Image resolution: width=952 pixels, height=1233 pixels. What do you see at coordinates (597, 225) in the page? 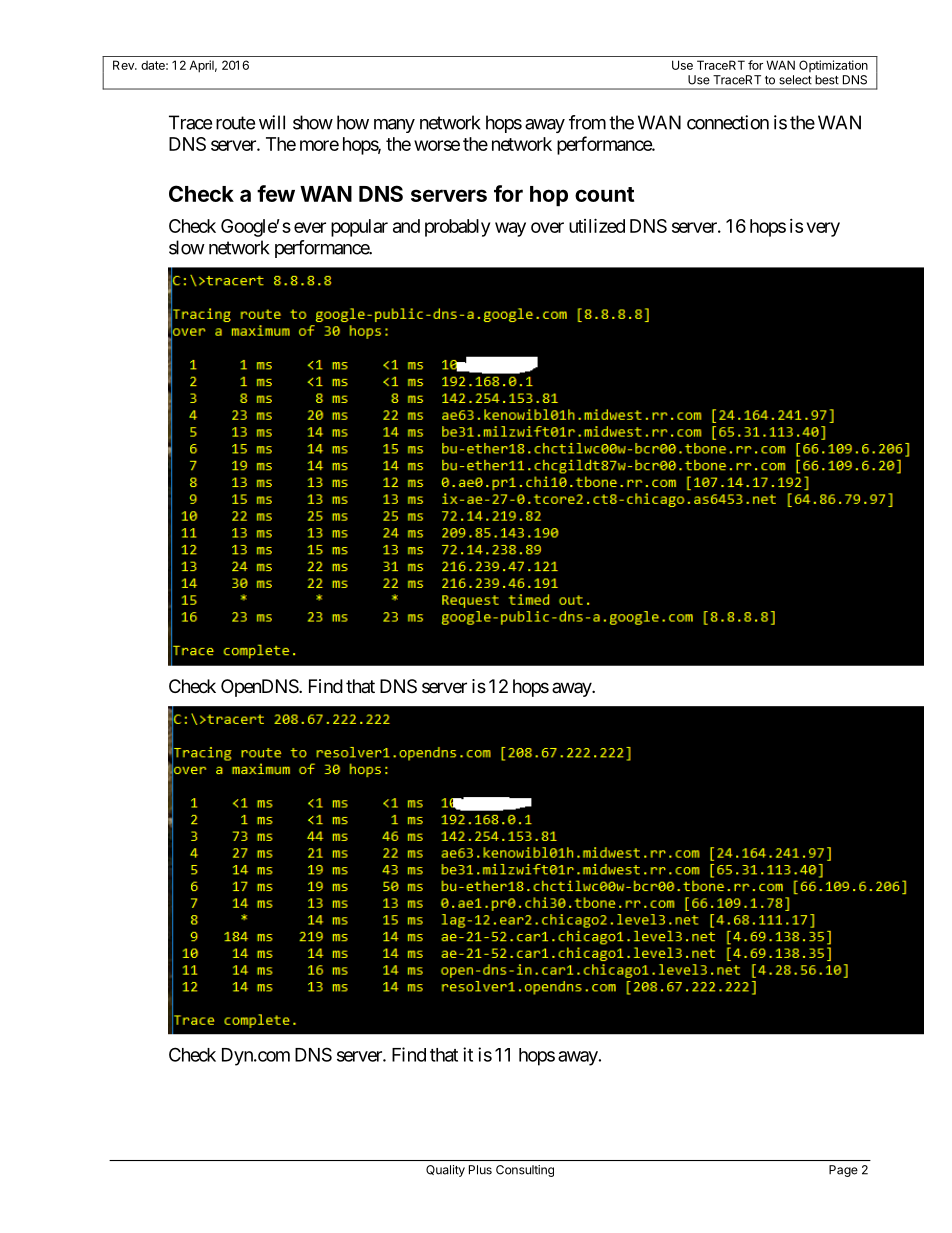
I see `utilized` at bounding box center [597, 225].
